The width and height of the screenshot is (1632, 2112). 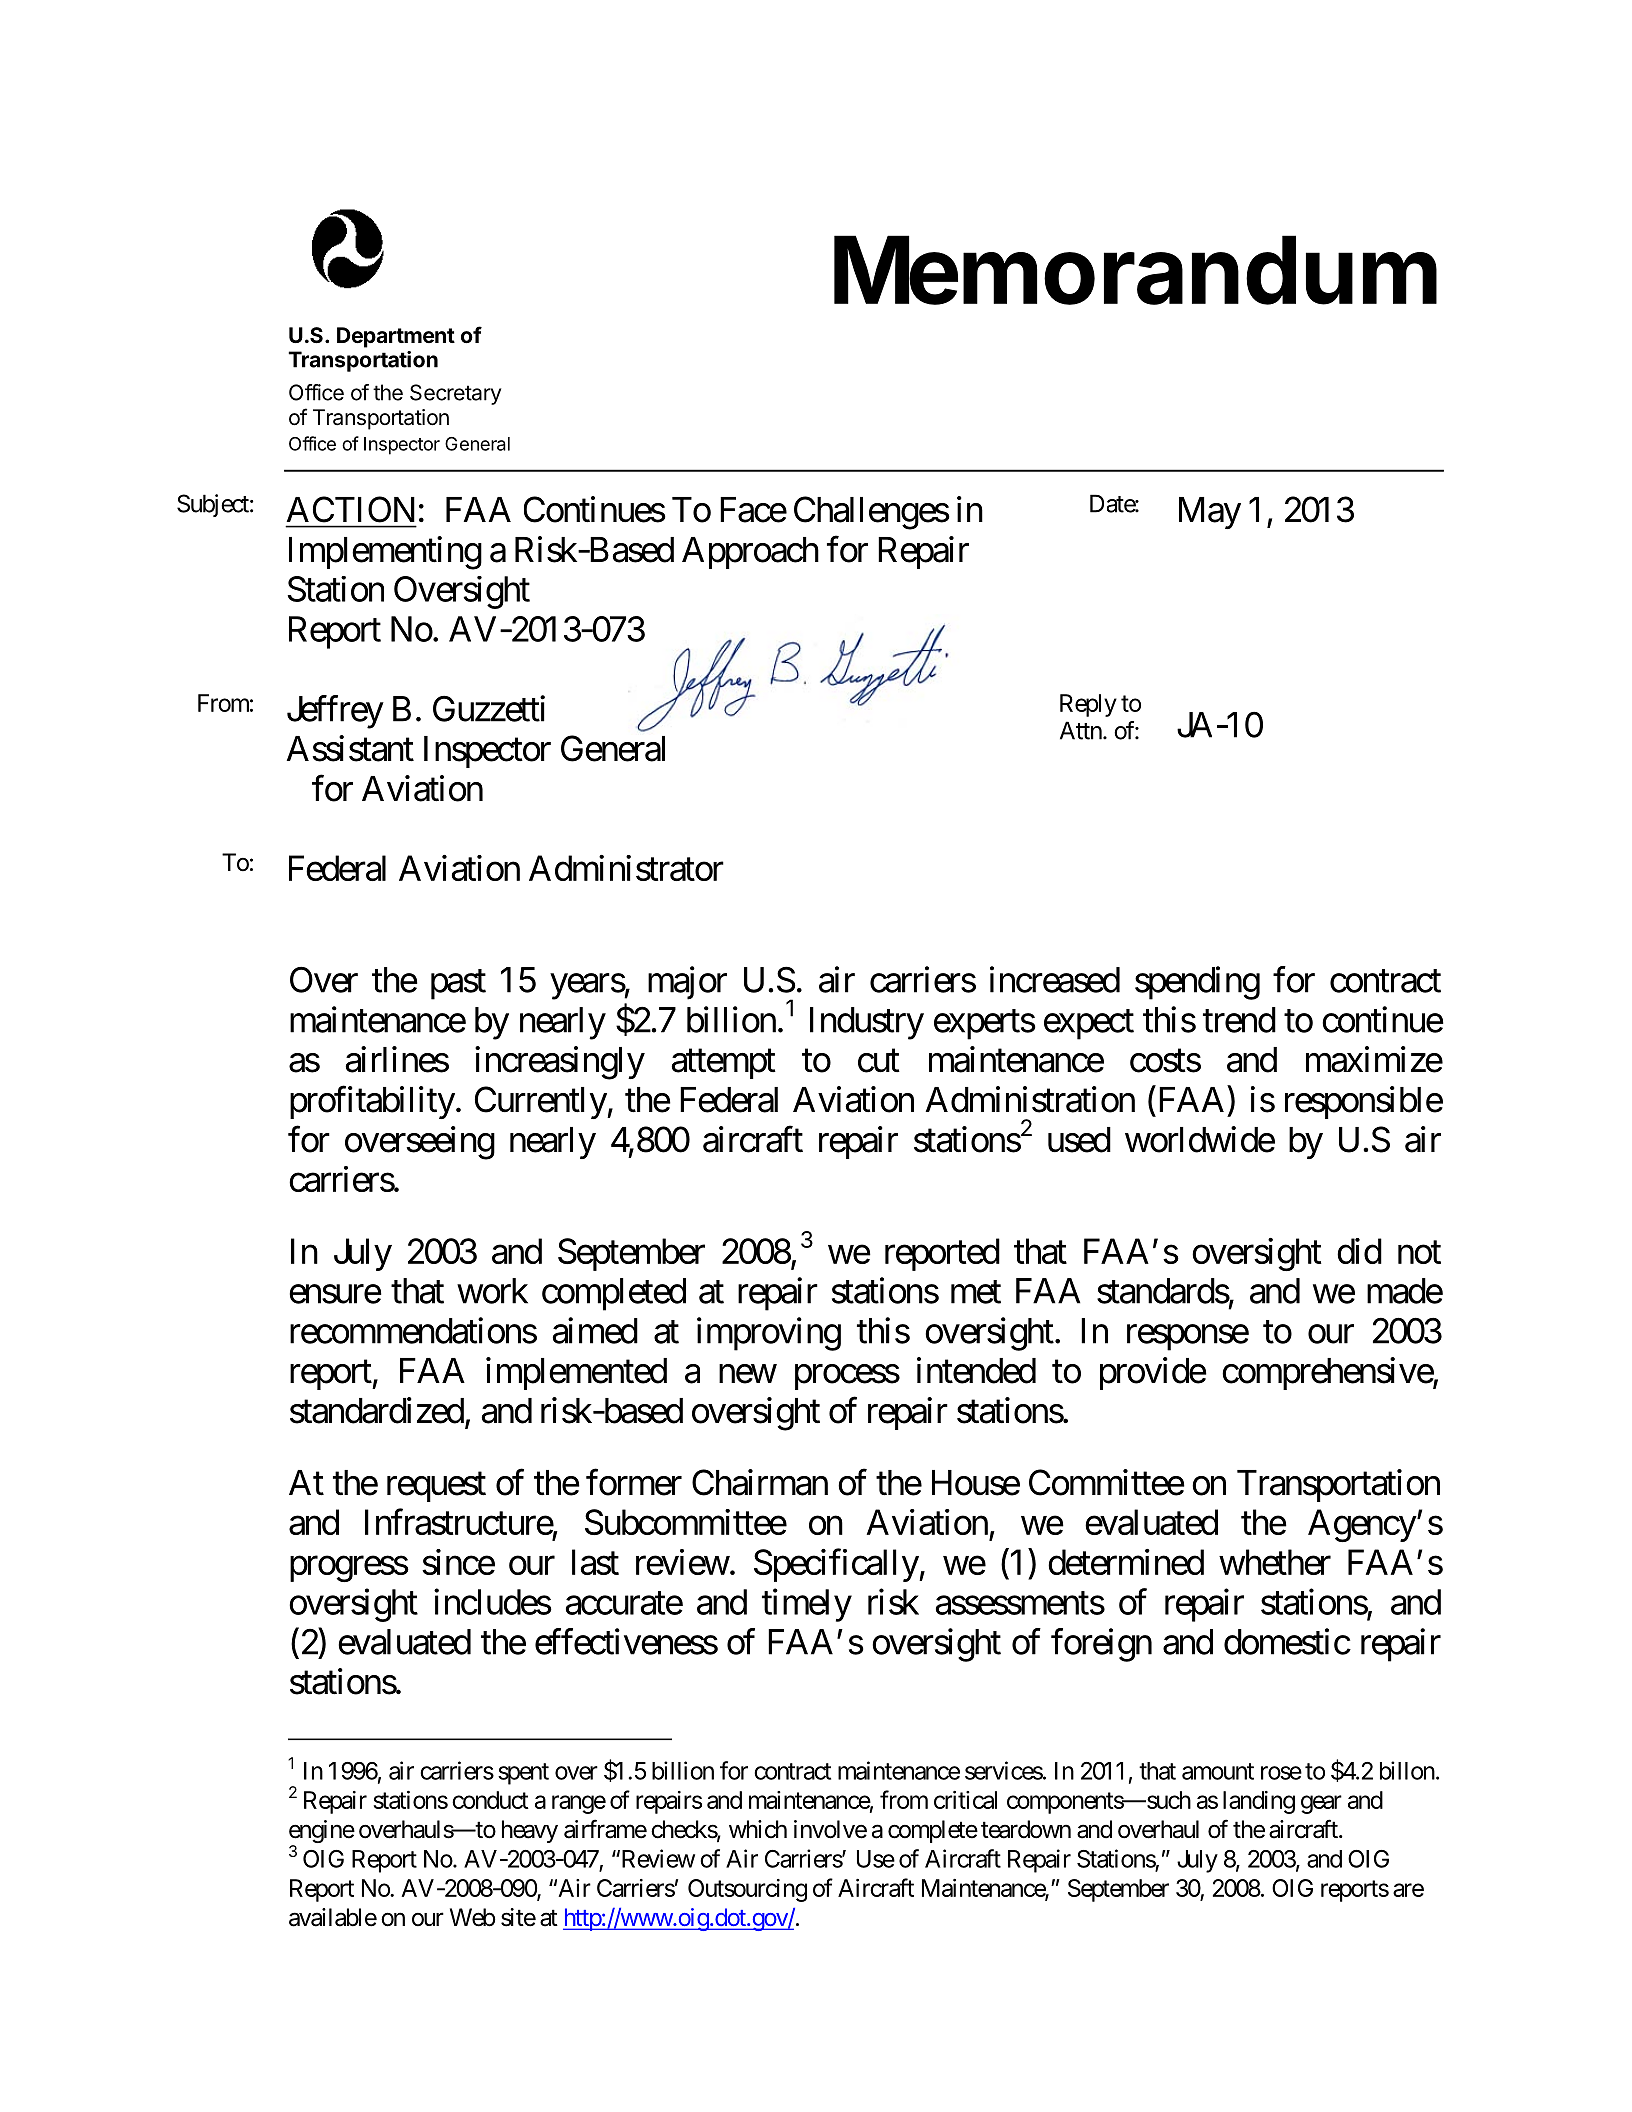 I want to click on Jeffrey, so click(x=335, y=712).
